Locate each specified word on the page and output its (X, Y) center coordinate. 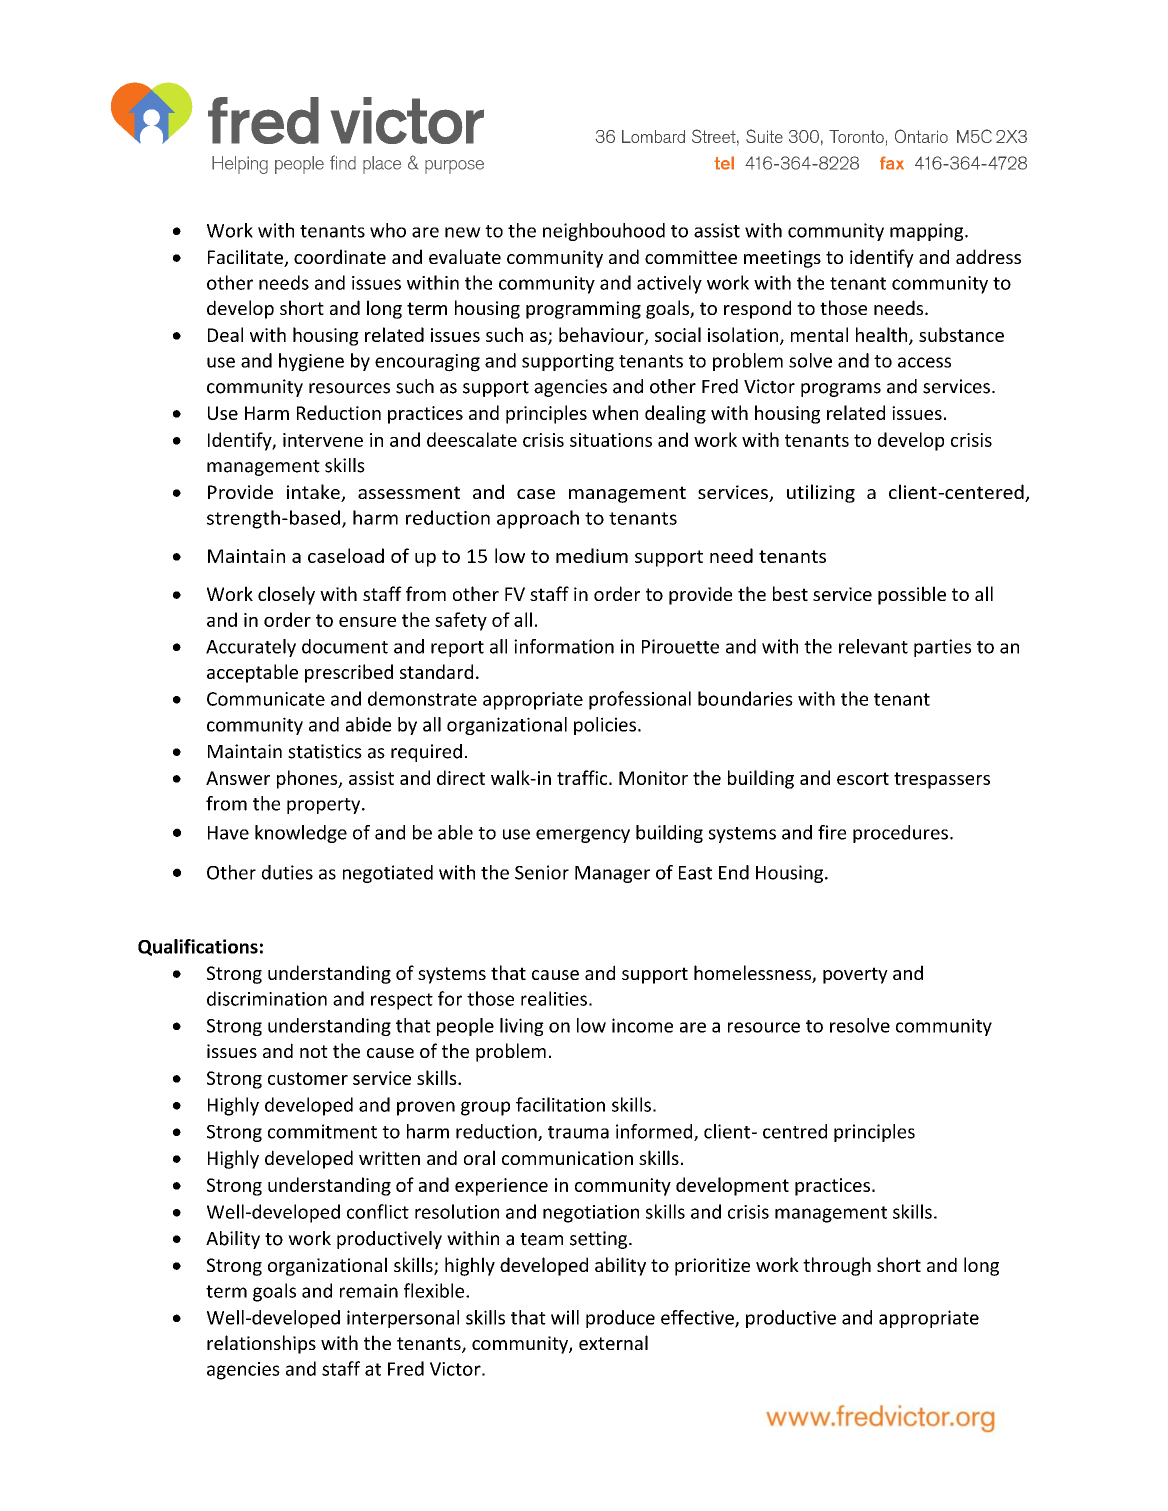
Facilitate (246, 258)
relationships (261, 1344)
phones (308, 779)
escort (863, 778)
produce (620, 1319)
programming (583, 310)
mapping (928, 232)
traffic (583, 777)
